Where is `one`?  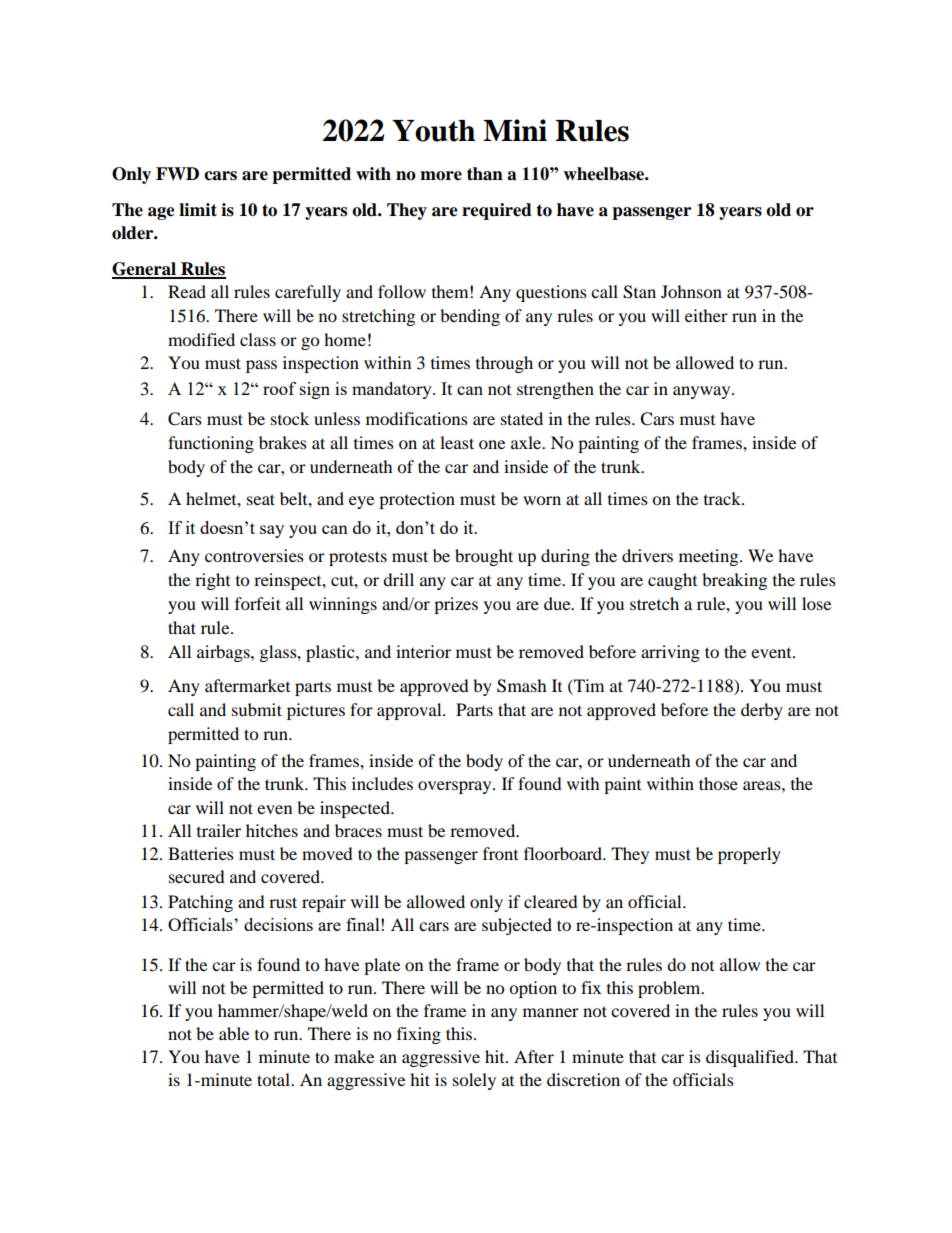 one is located at coordinates (492, 444).
